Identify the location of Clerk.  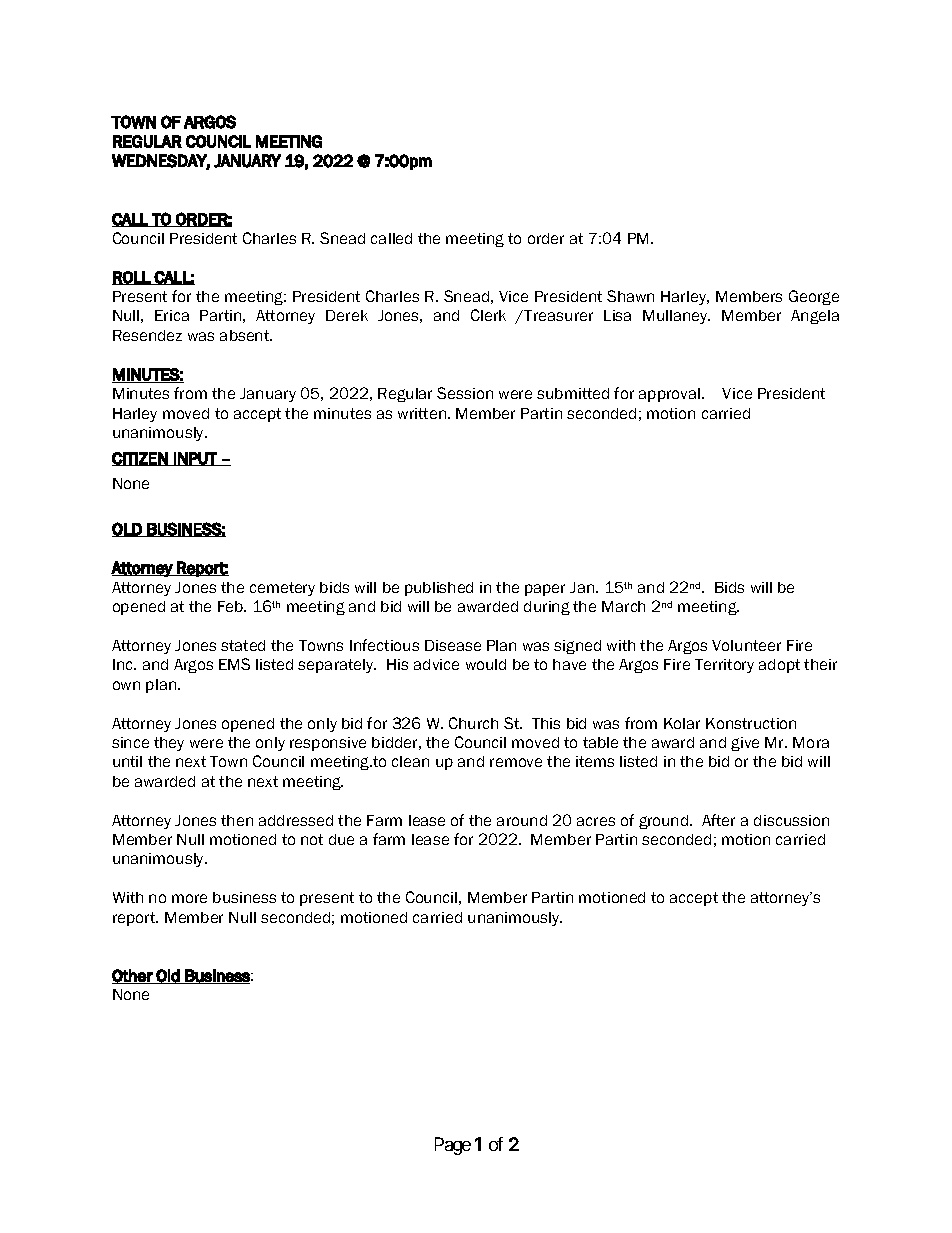
(488, 315).
